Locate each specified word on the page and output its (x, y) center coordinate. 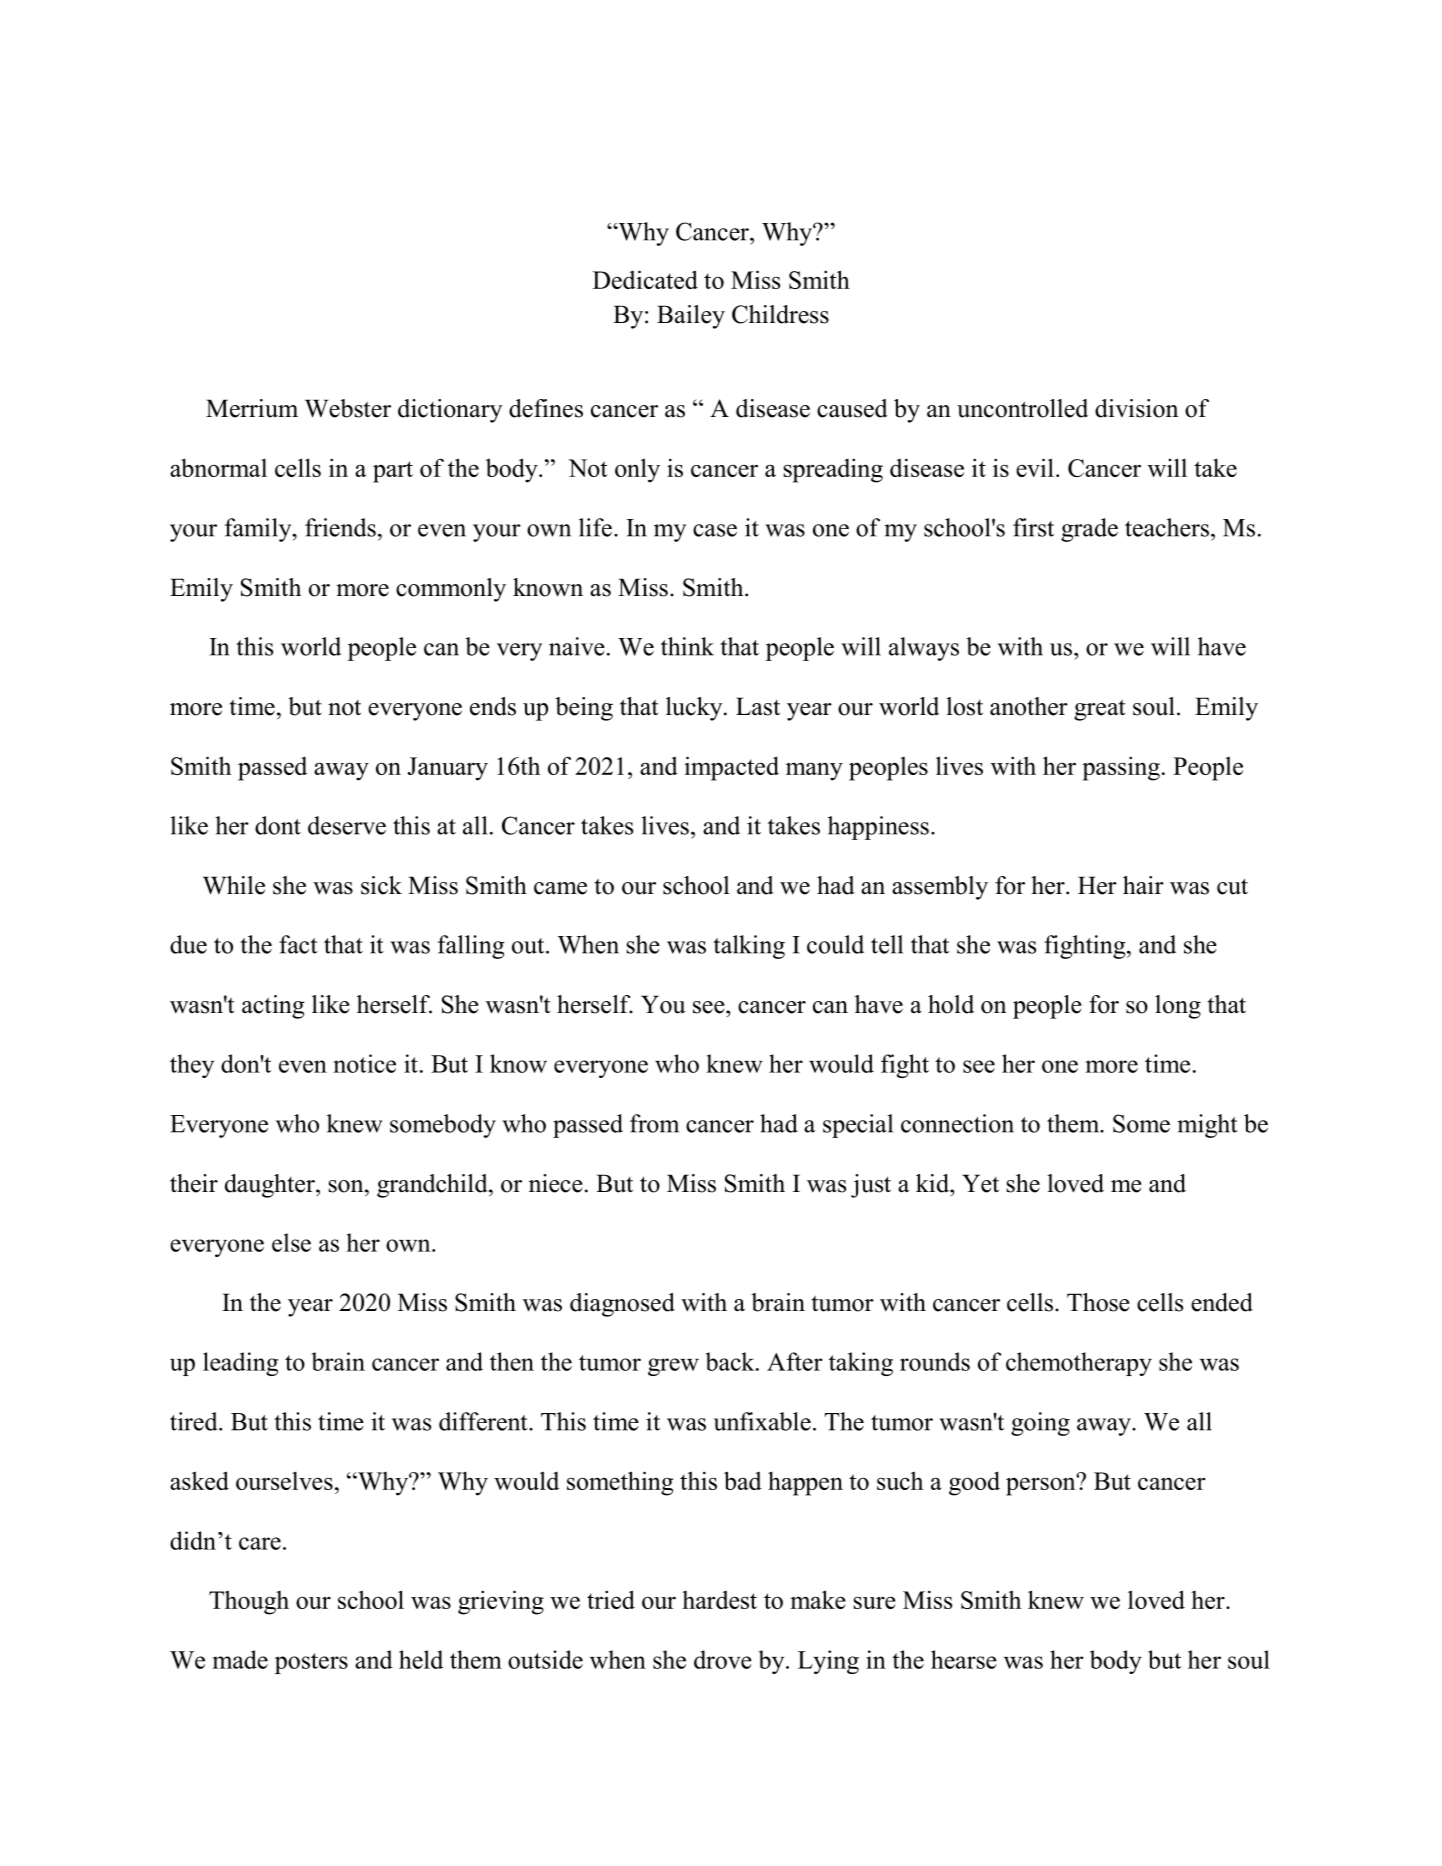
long (1178, 1007)
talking (749, 947)
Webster (348, 408)
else (291, 1242)
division (1136, 408)
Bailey (691, 317)
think (687, 646)
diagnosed (622, 1305)
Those (1098, 1302)
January (448, 769)
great (1099, 710)
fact (298, 944)
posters (311, 1663)
